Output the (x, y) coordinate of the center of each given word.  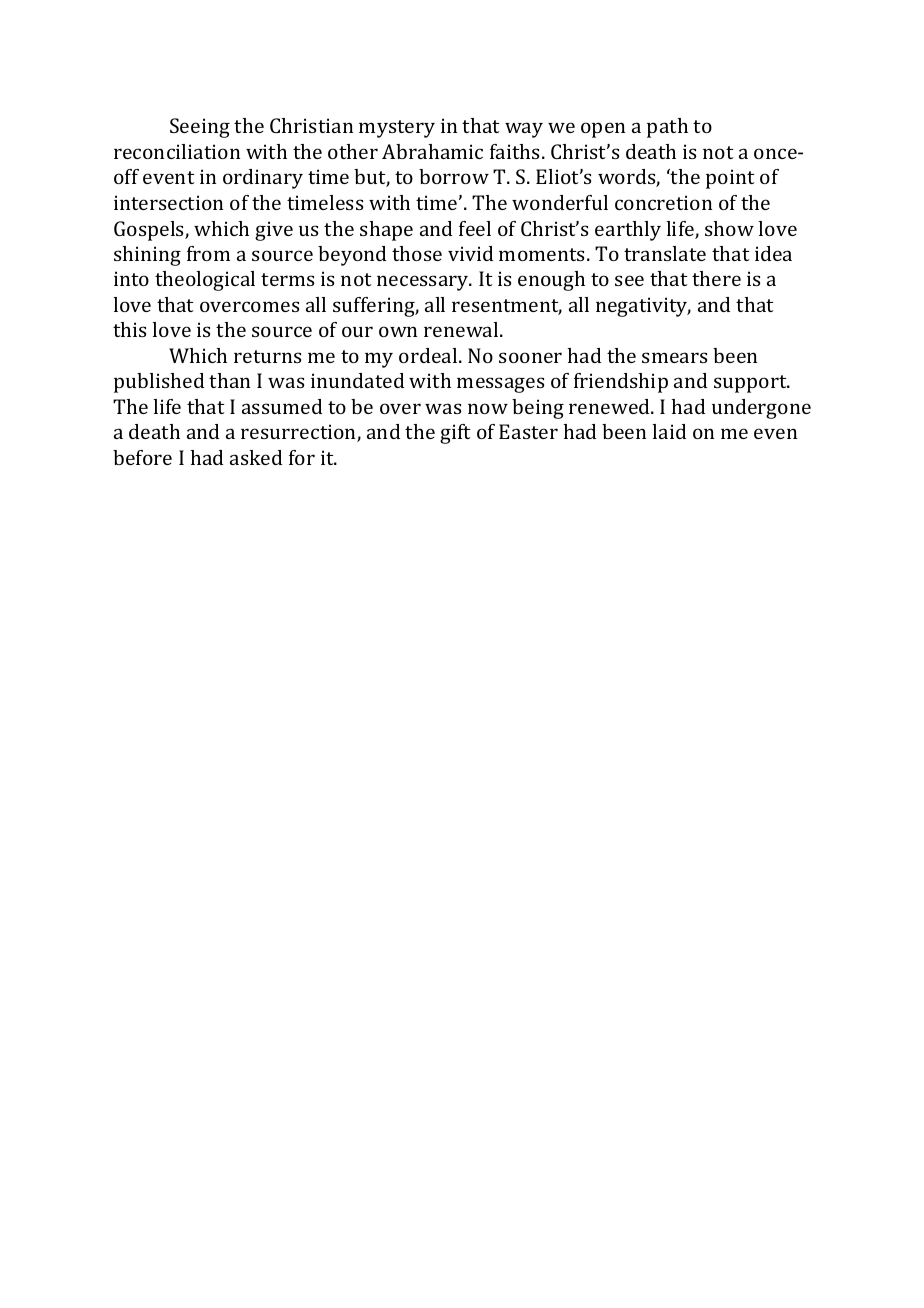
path (667, 128)
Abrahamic (432, 151)
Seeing (200, 128)
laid (669, 431)
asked (256, 457)
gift (455, 434)
